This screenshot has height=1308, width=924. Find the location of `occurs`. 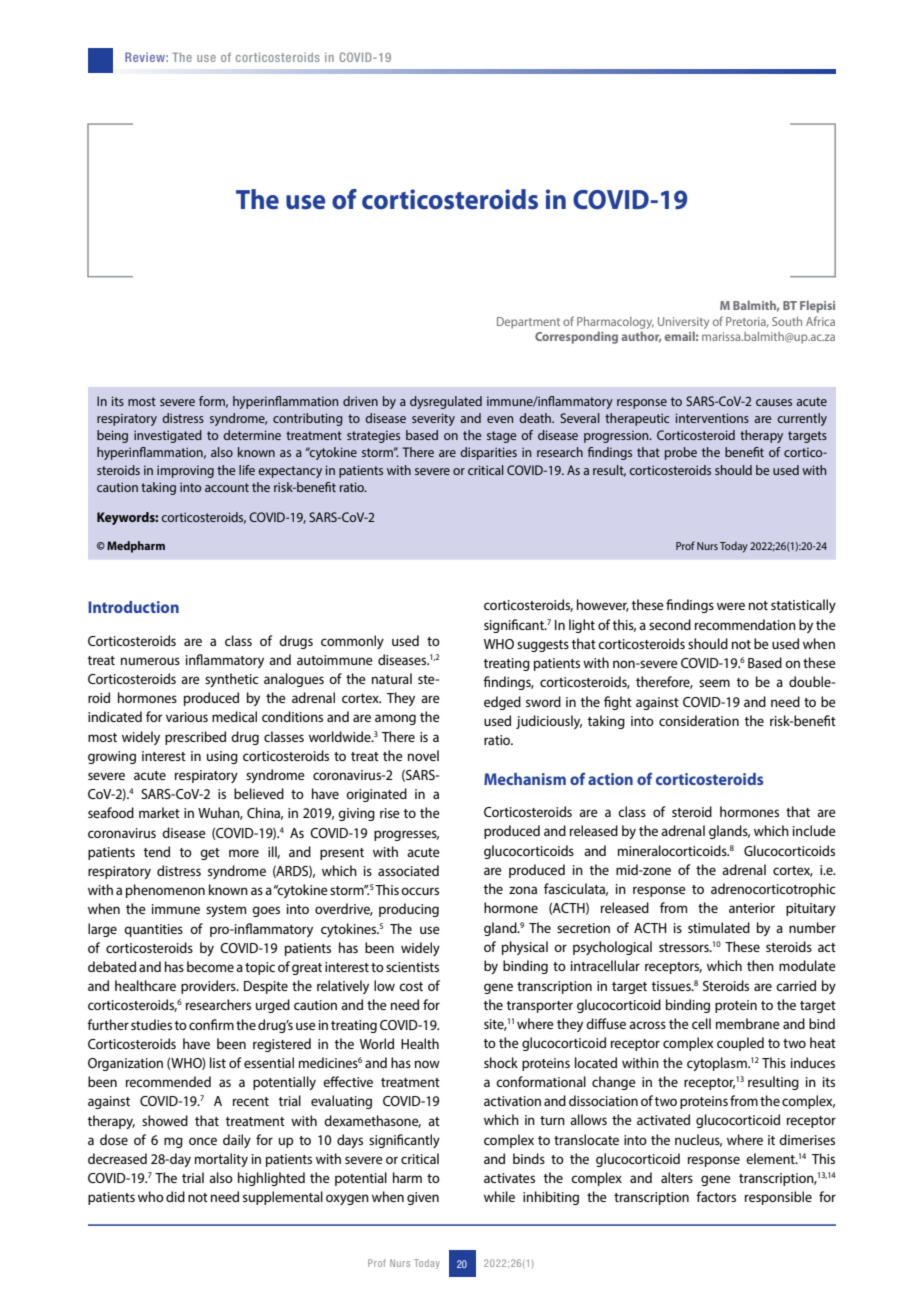

occurs is located at coordinates (420, 891).
